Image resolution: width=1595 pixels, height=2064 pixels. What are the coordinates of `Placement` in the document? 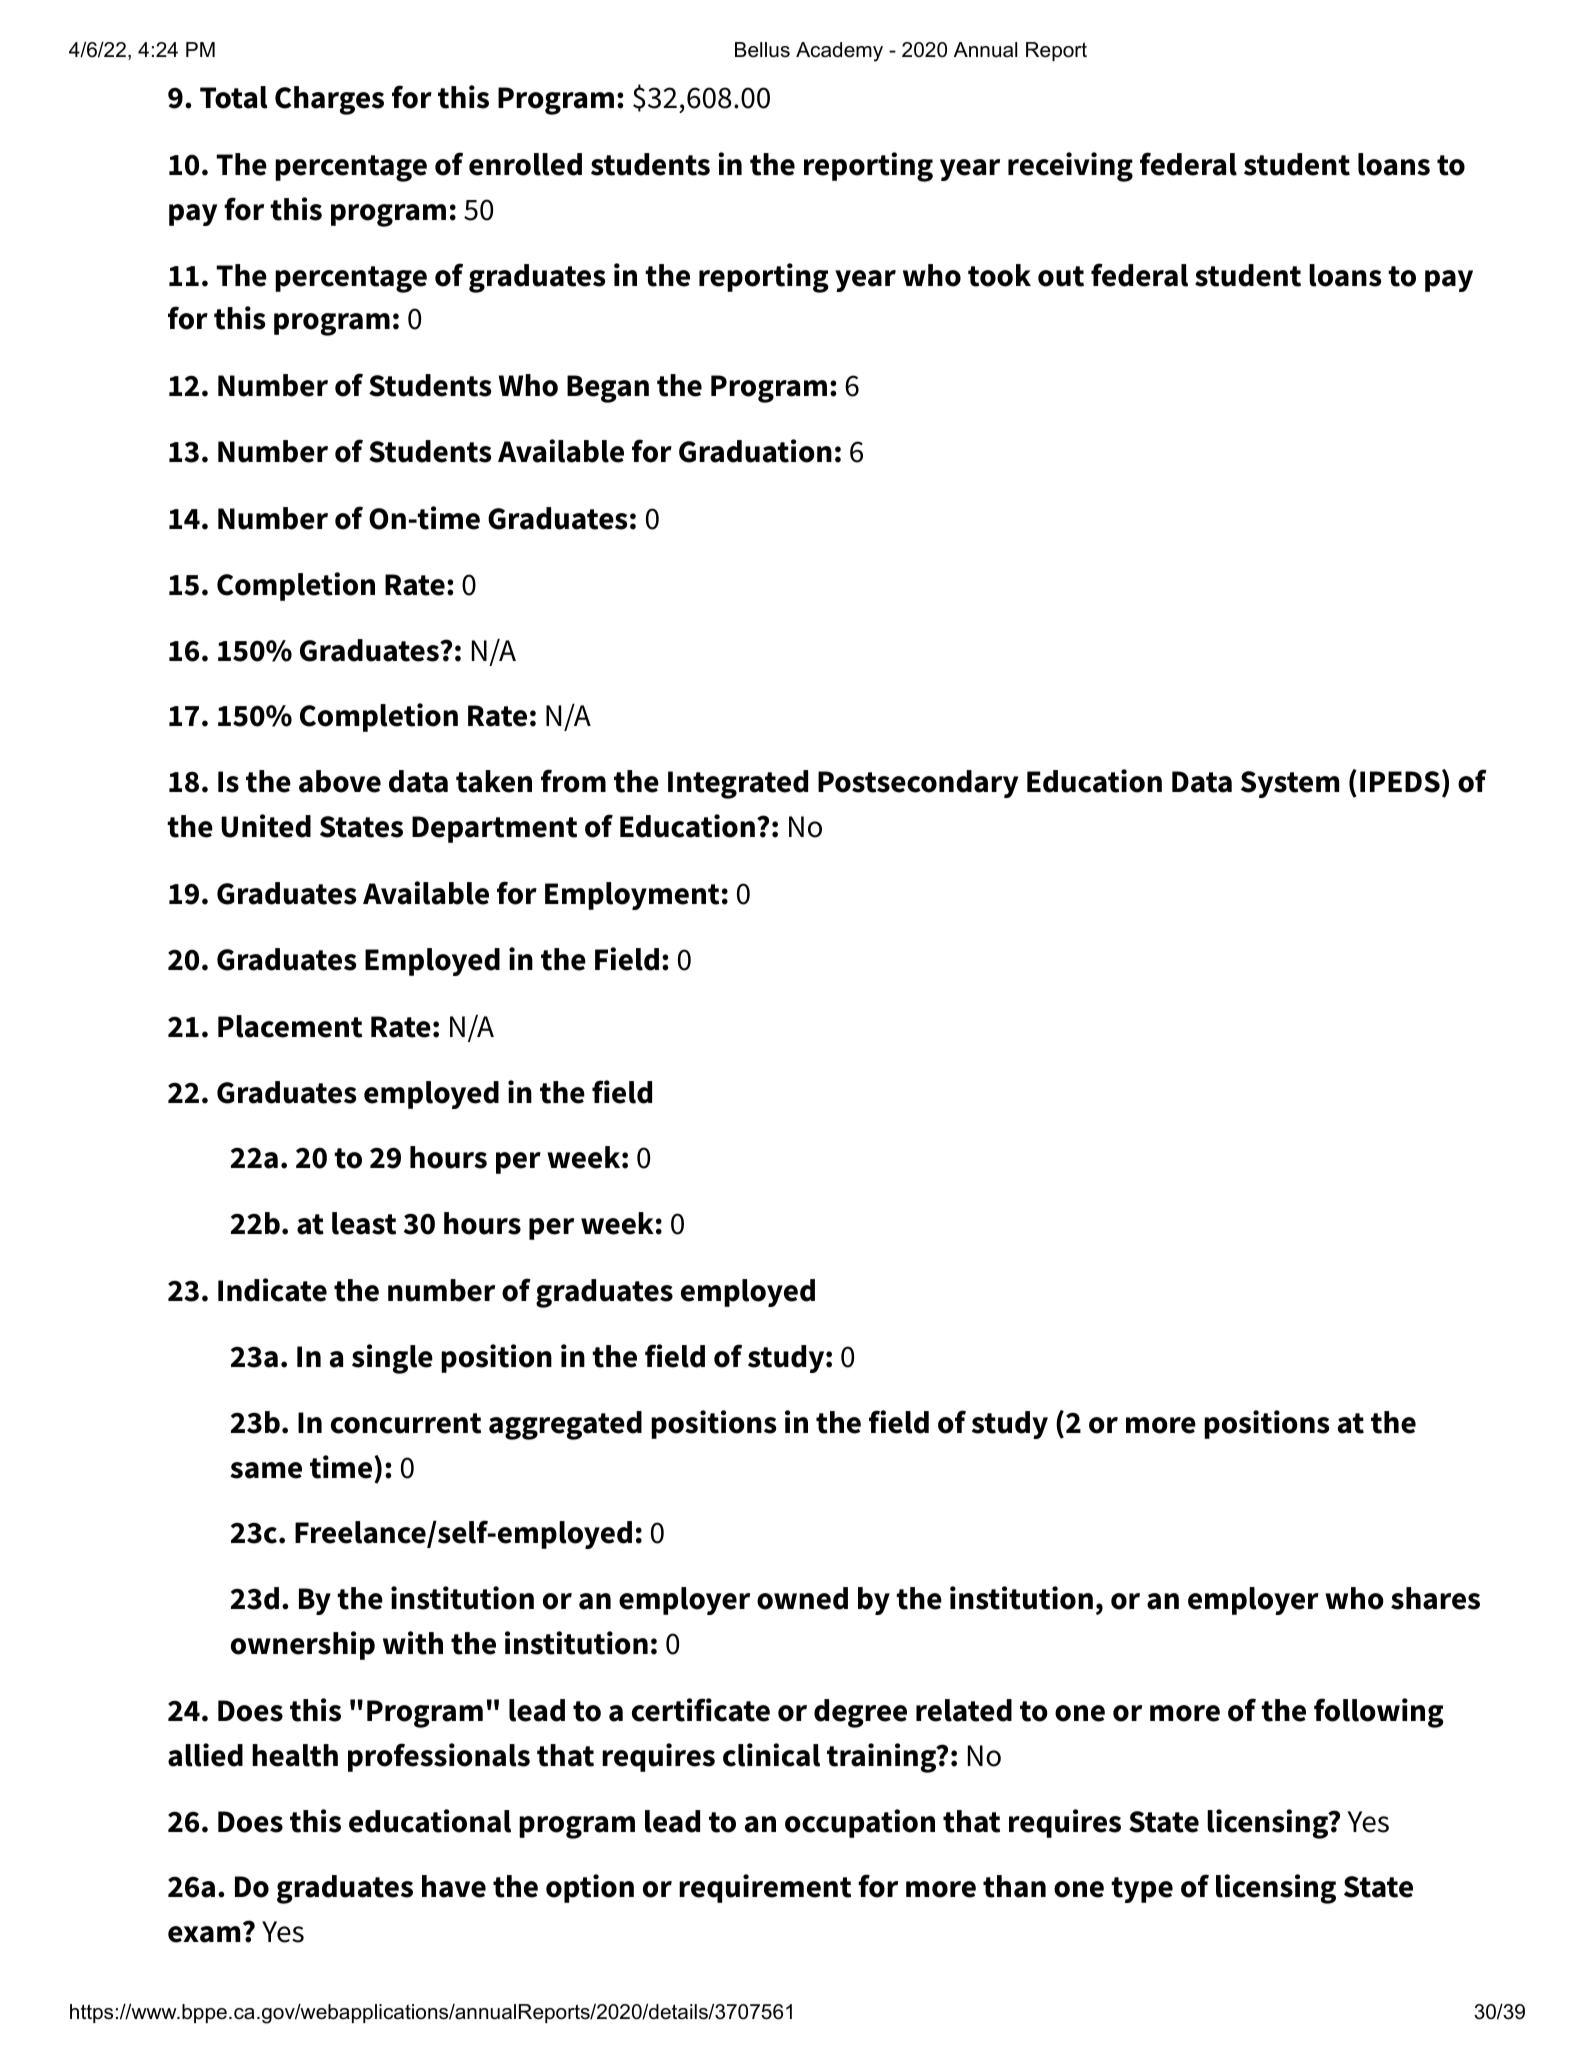 It's located at (290, 1026).
